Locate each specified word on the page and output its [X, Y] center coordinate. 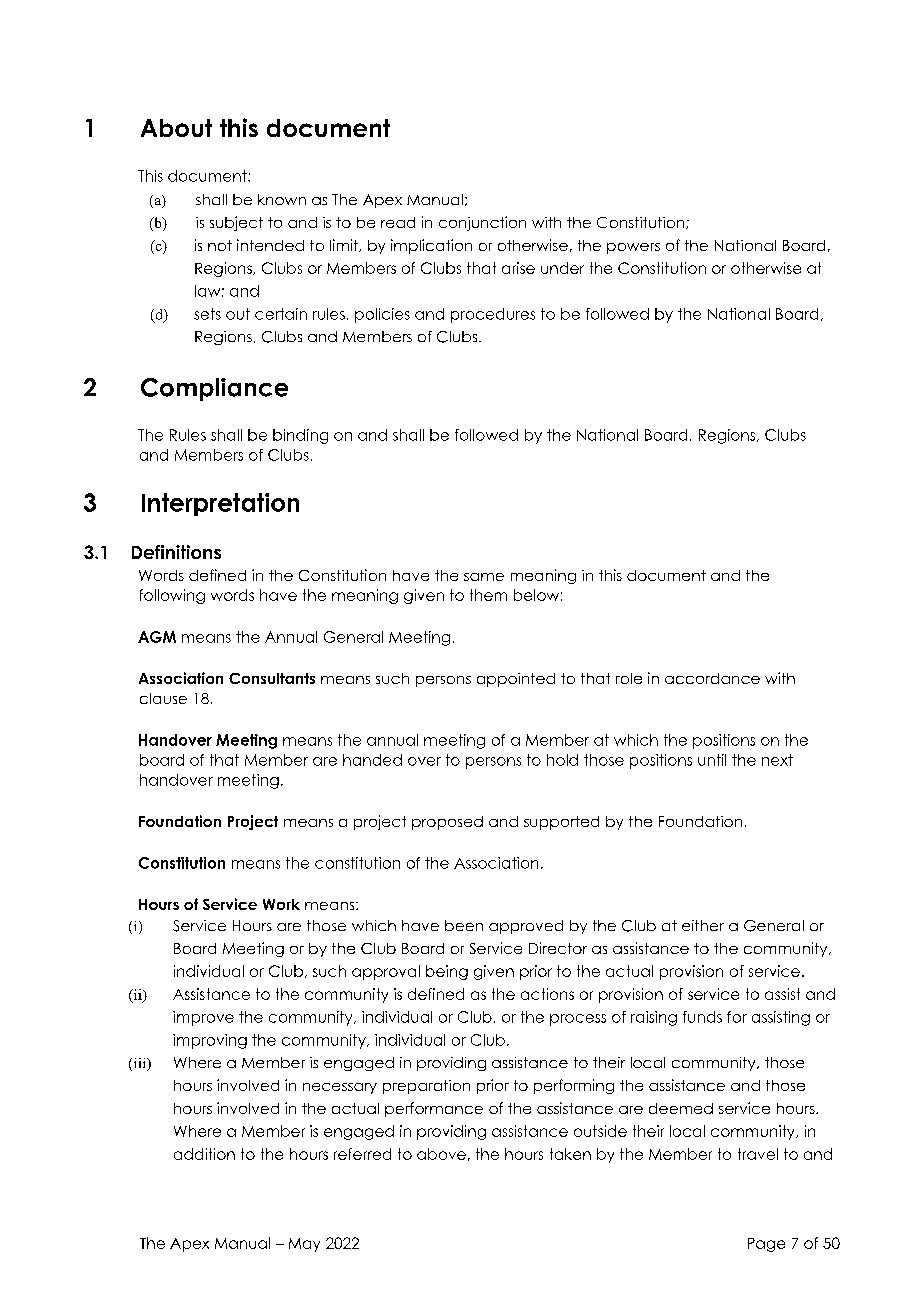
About [176, 128]
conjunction [482, 223]
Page [766, 1245]
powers [633, 248]
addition [204, 1154]
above [441, 1154]
